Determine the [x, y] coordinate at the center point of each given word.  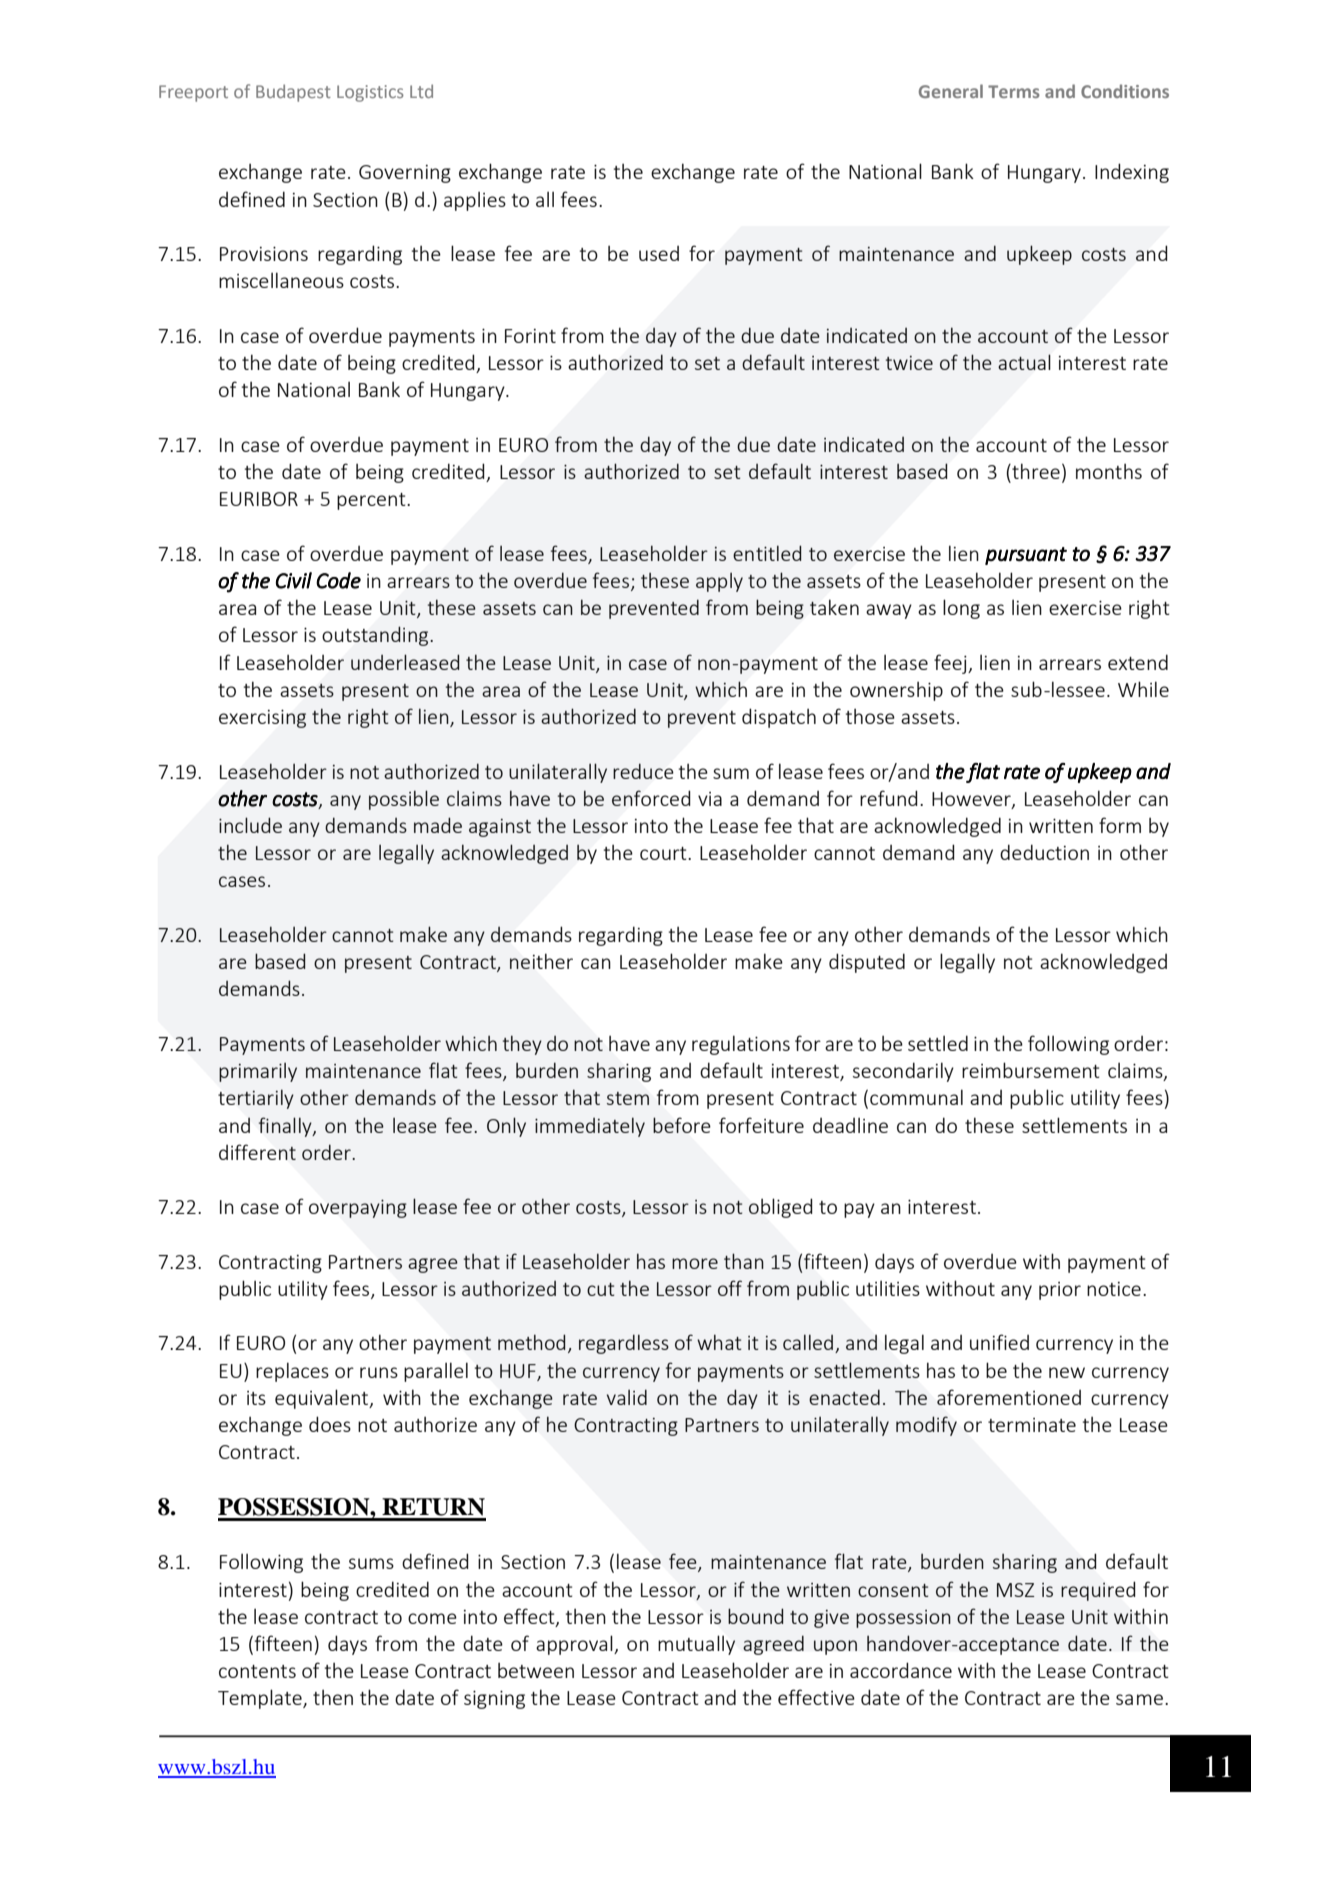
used [659, 253]
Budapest [293, 93]
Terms [1014, 91]
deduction [1044, 852]
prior [1060, 1291]
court [664, 853]
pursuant [1026, 556]
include [250, 825]
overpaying [358, 1209]
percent [372, 501]
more [695, 1263]
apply [719, 582]
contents [257, 1671]
